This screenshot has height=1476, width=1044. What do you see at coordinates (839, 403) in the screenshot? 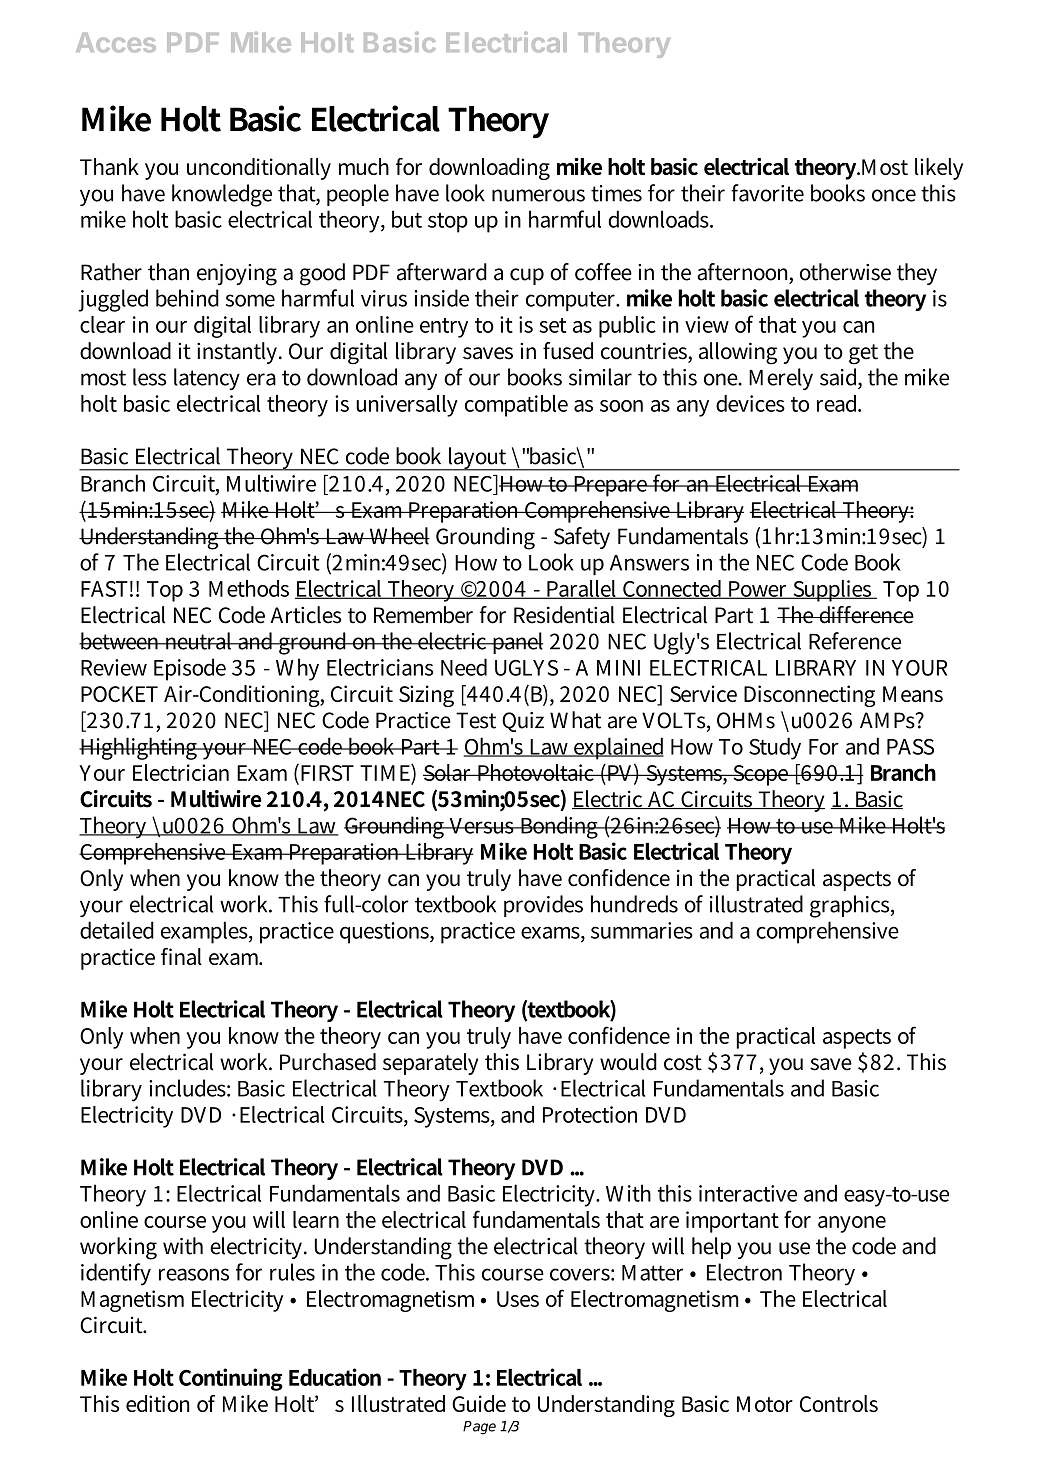
I see `read` at bounding box center [839, 403].
